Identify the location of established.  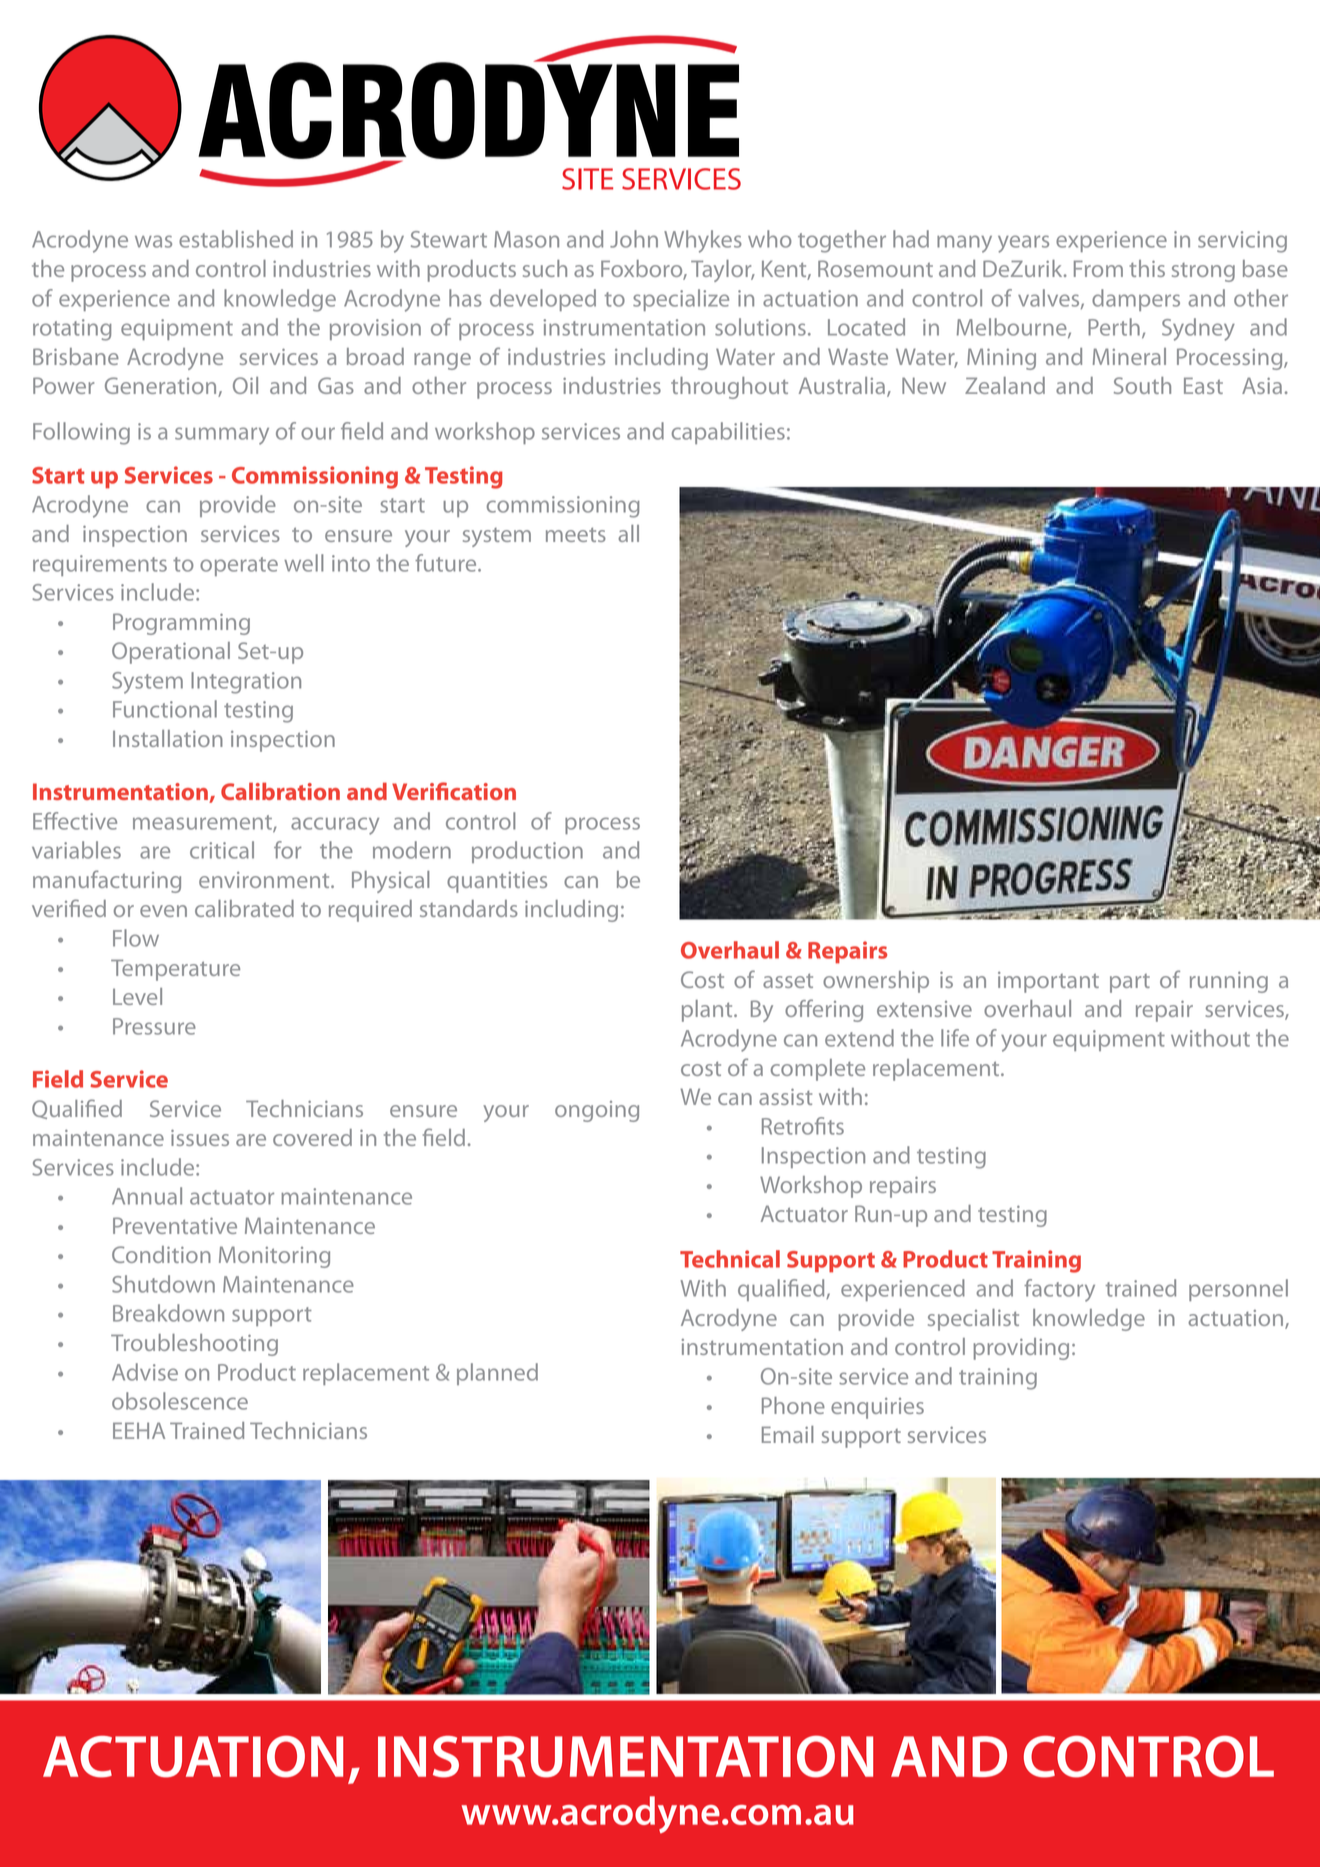
(236, 239).
